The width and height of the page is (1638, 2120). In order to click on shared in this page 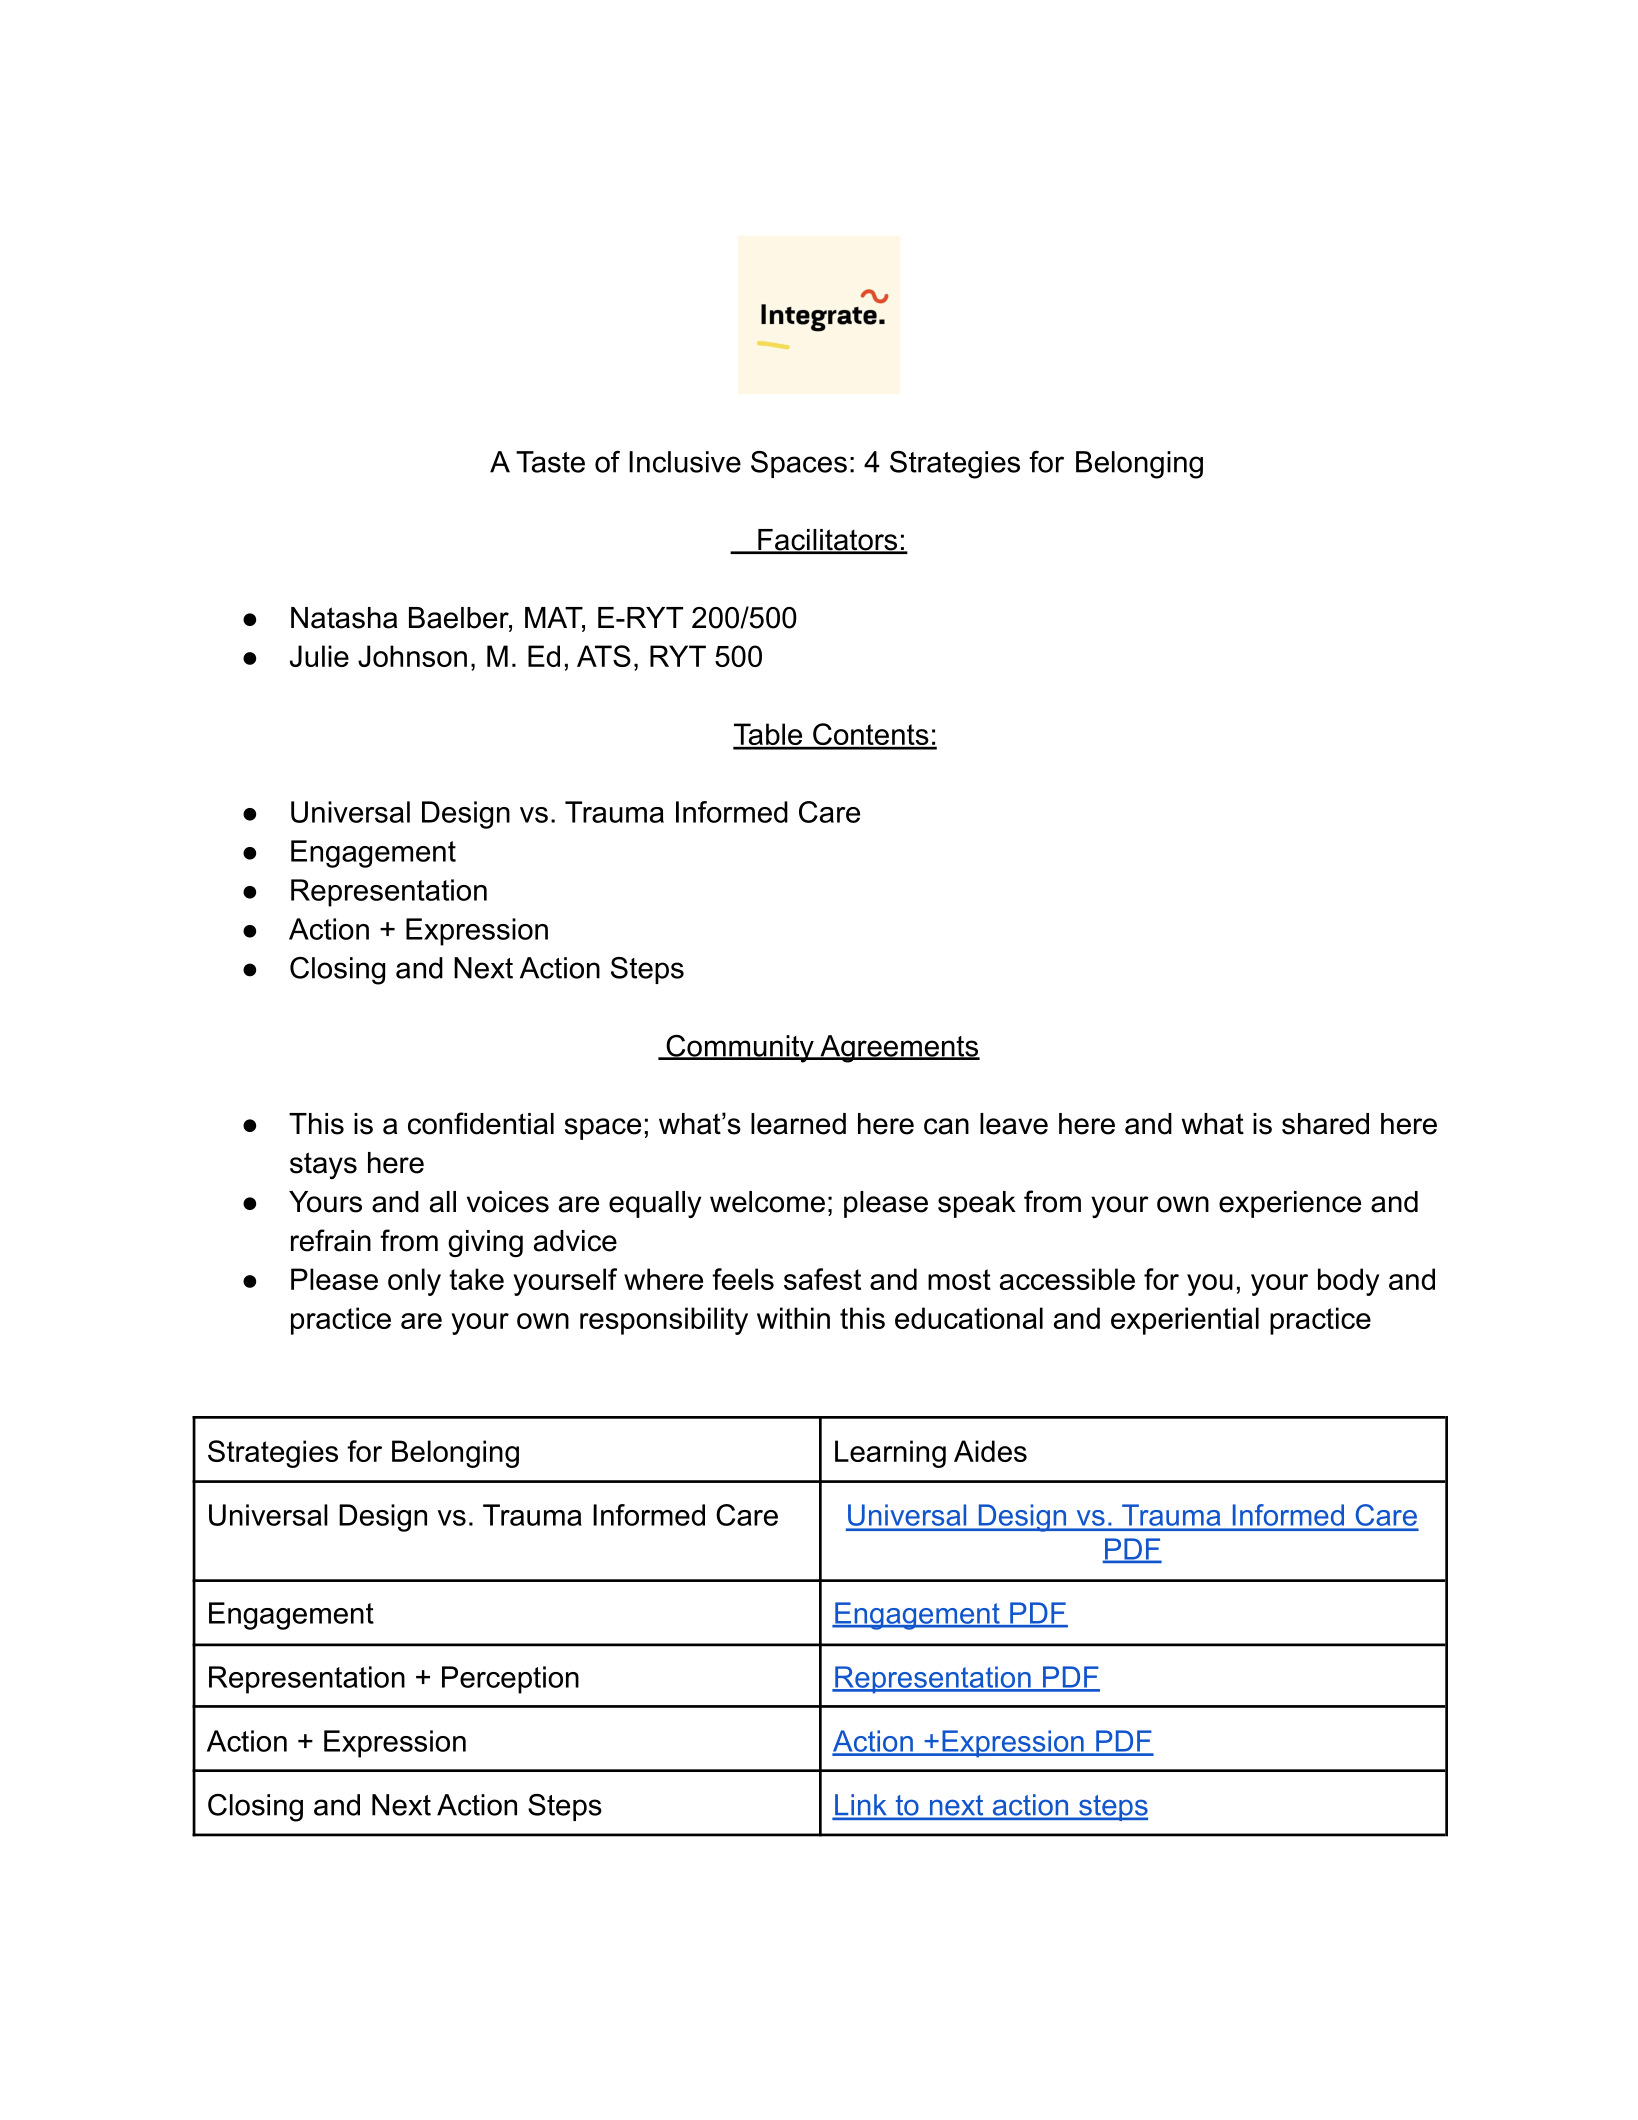, I will do `click(1325, 1124)`.
